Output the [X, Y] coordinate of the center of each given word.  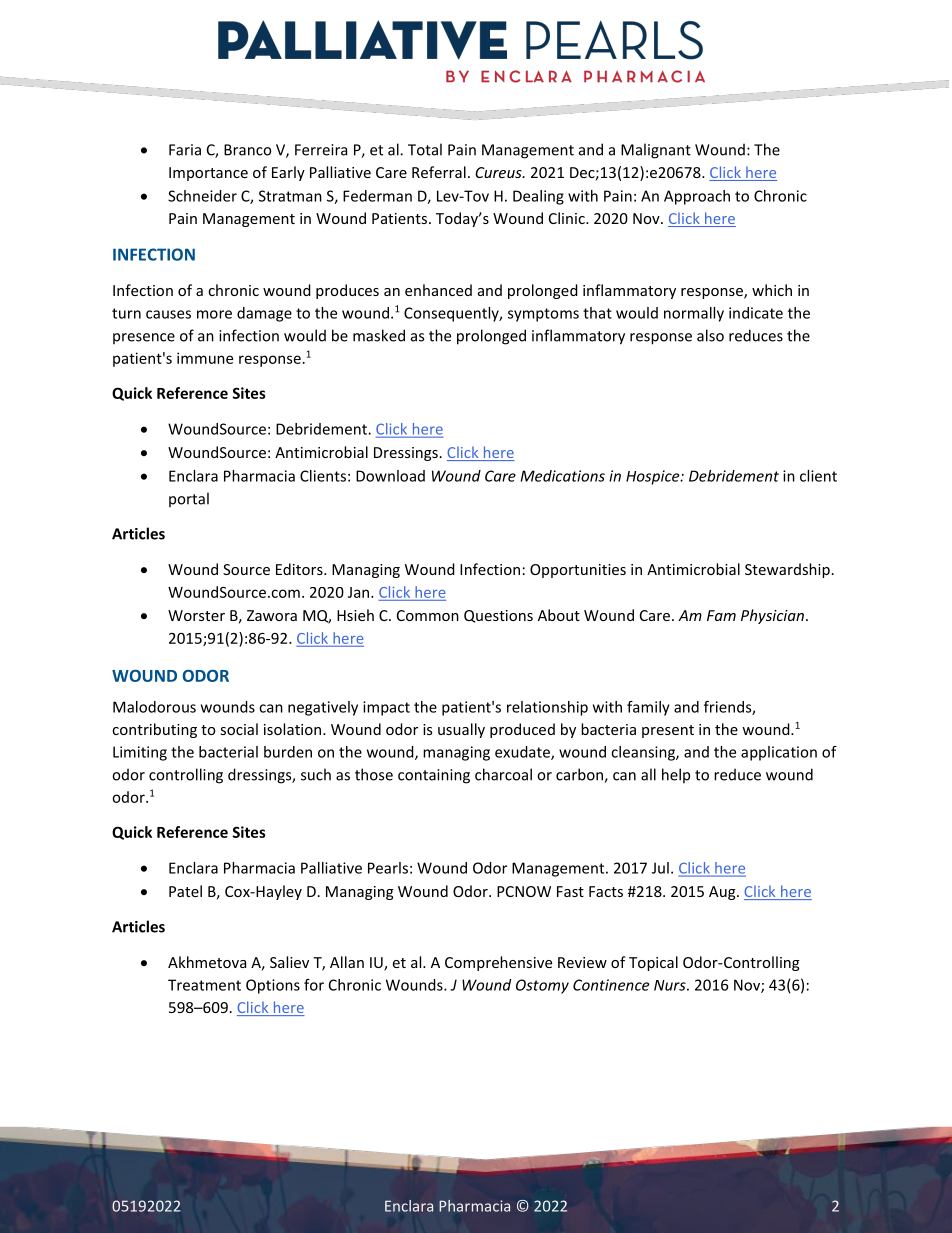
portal [189, 499]
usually [461, 730]
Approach [697, 197]
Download [390, 476]
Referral [439, 172]
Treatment [204, 985]
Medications [563, 476]
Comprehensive [498, 963]
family [648, 708]
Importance [208, 174]
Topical [653, 963]
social [239, 729]
